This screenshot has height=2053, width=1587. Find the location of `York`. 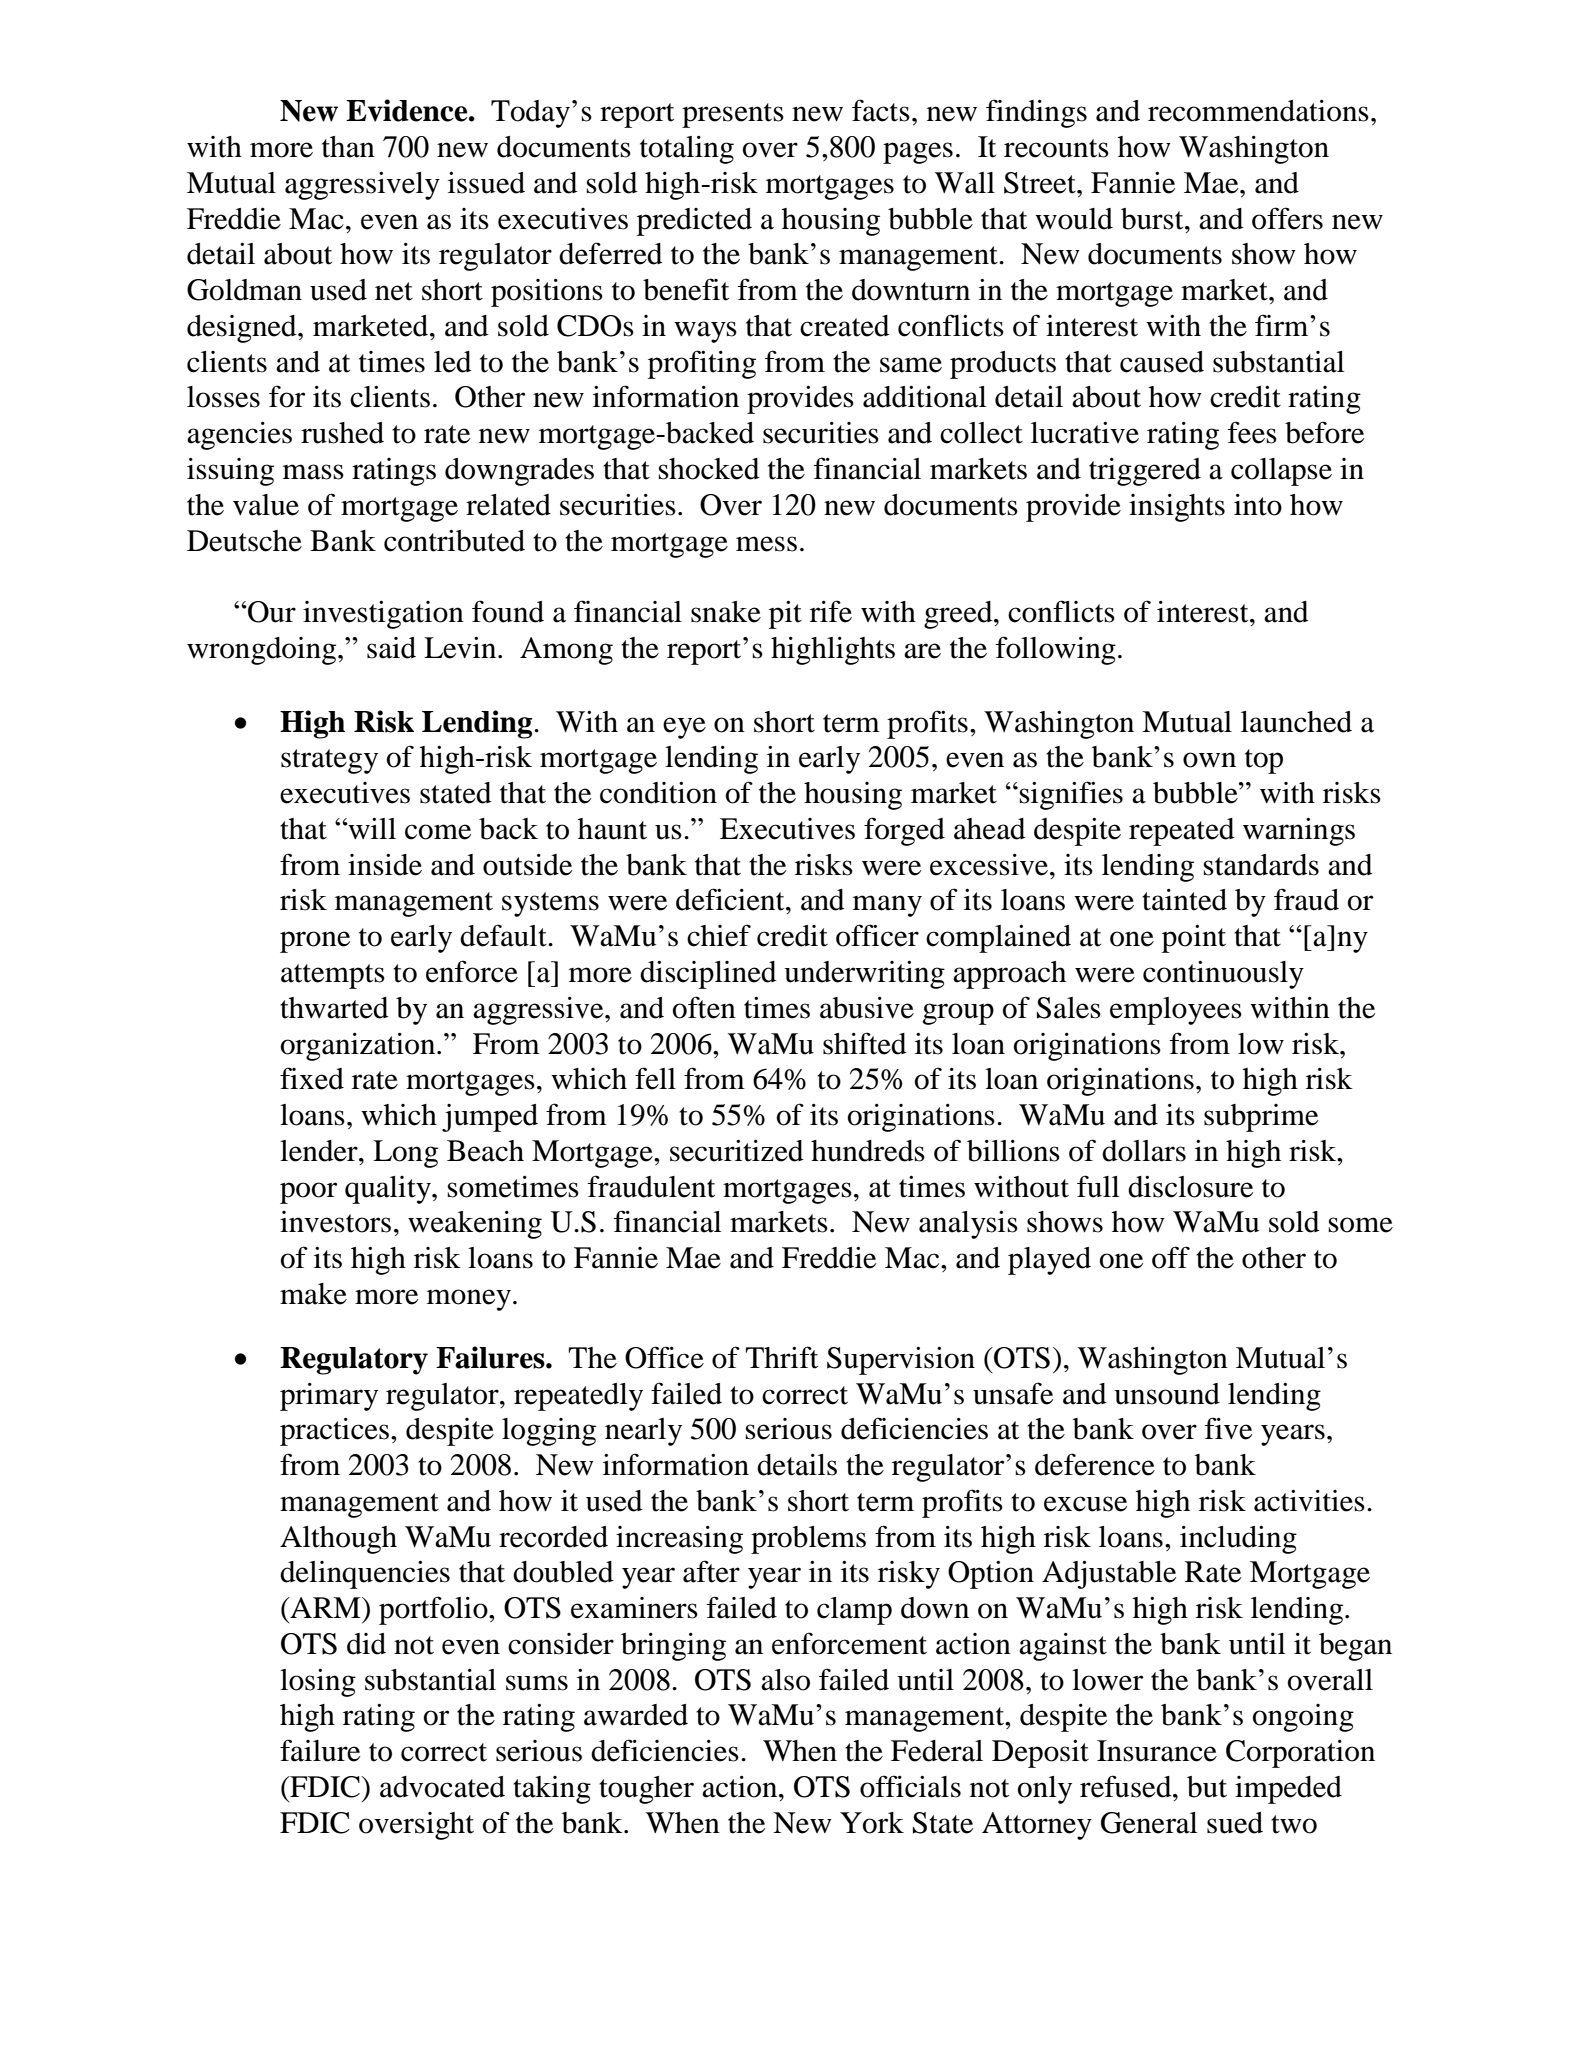

York is located at coordinates (872, 1823).
